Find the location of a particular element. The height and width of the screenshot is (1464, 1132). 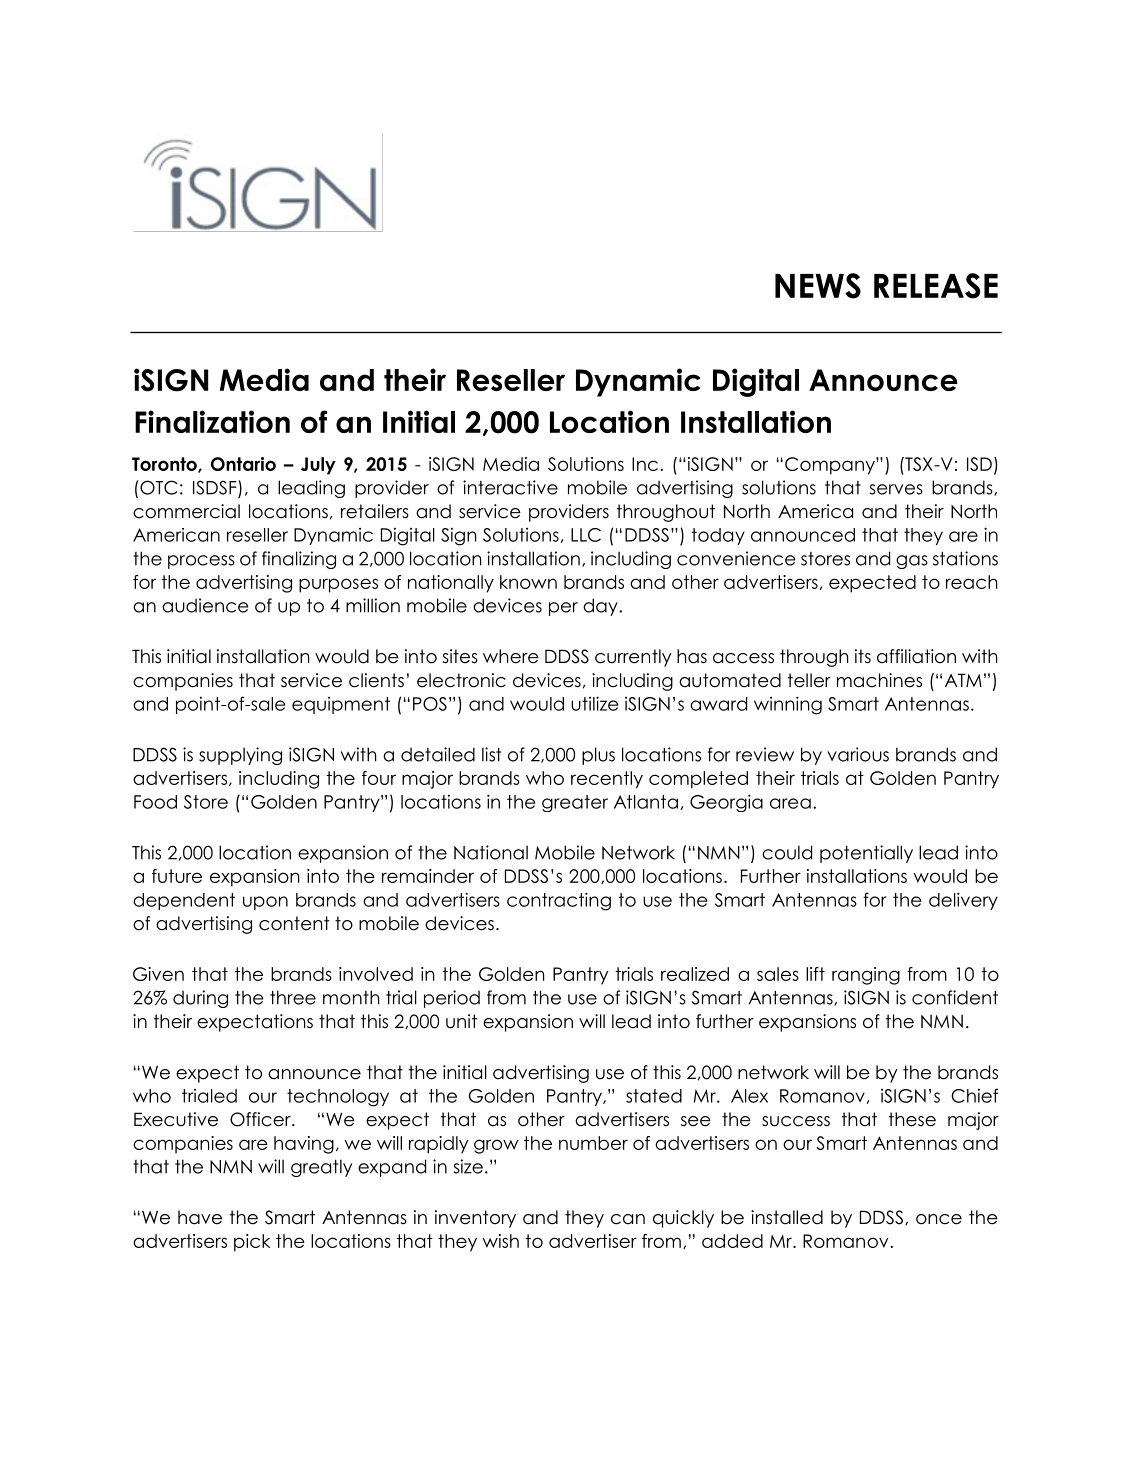

wish is located at coordinates (500, 1241).
